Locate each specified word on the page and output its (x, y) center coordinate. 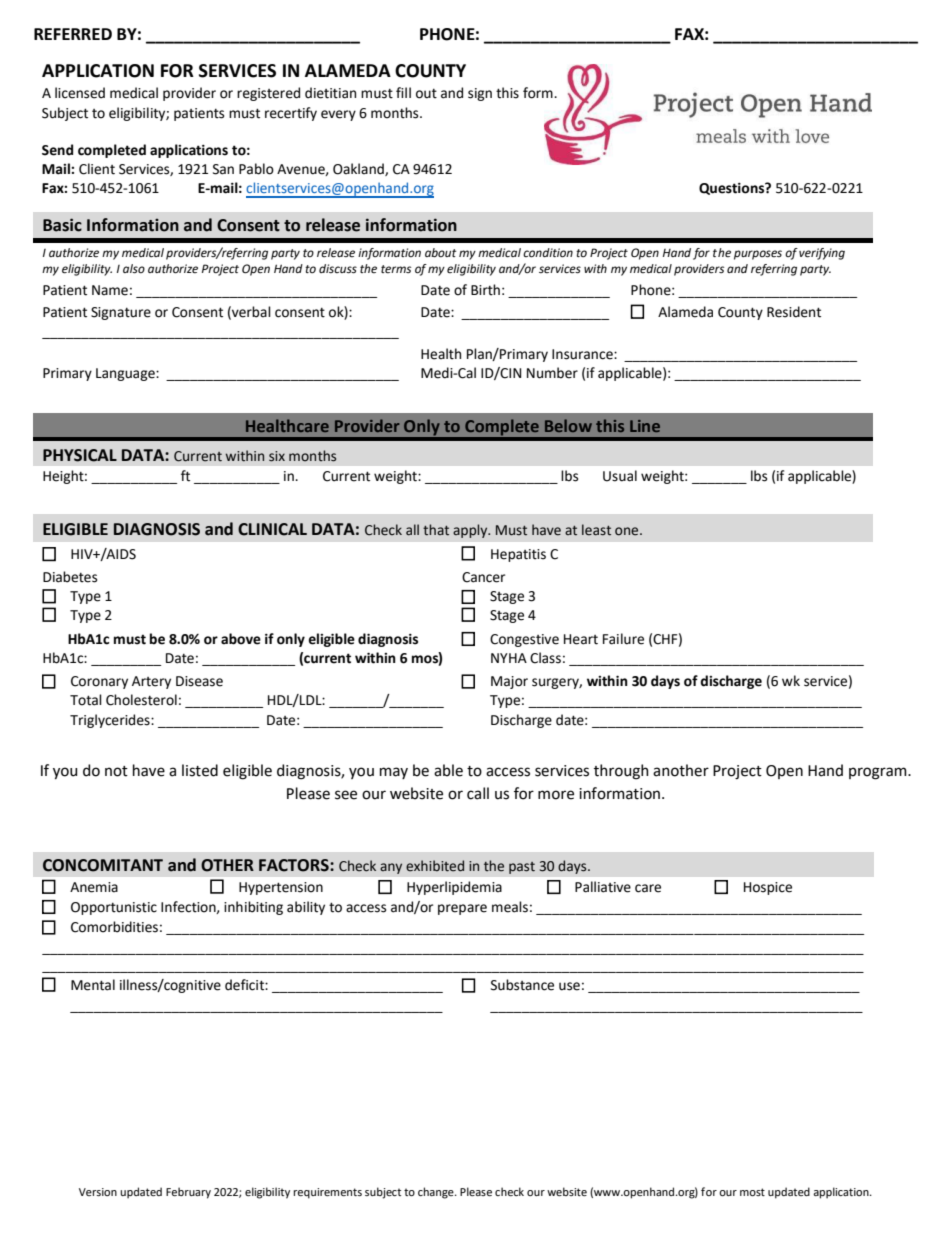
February (188, 1193)
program (879, 773)
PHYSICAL (80, 455)
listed (200, 770)
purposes (758, 255)
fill (403, 92)
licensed (80, 93)
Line (645, 426)
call (478, 793)
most (752, 1192)
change (437, 1193)
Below (568, 425)
